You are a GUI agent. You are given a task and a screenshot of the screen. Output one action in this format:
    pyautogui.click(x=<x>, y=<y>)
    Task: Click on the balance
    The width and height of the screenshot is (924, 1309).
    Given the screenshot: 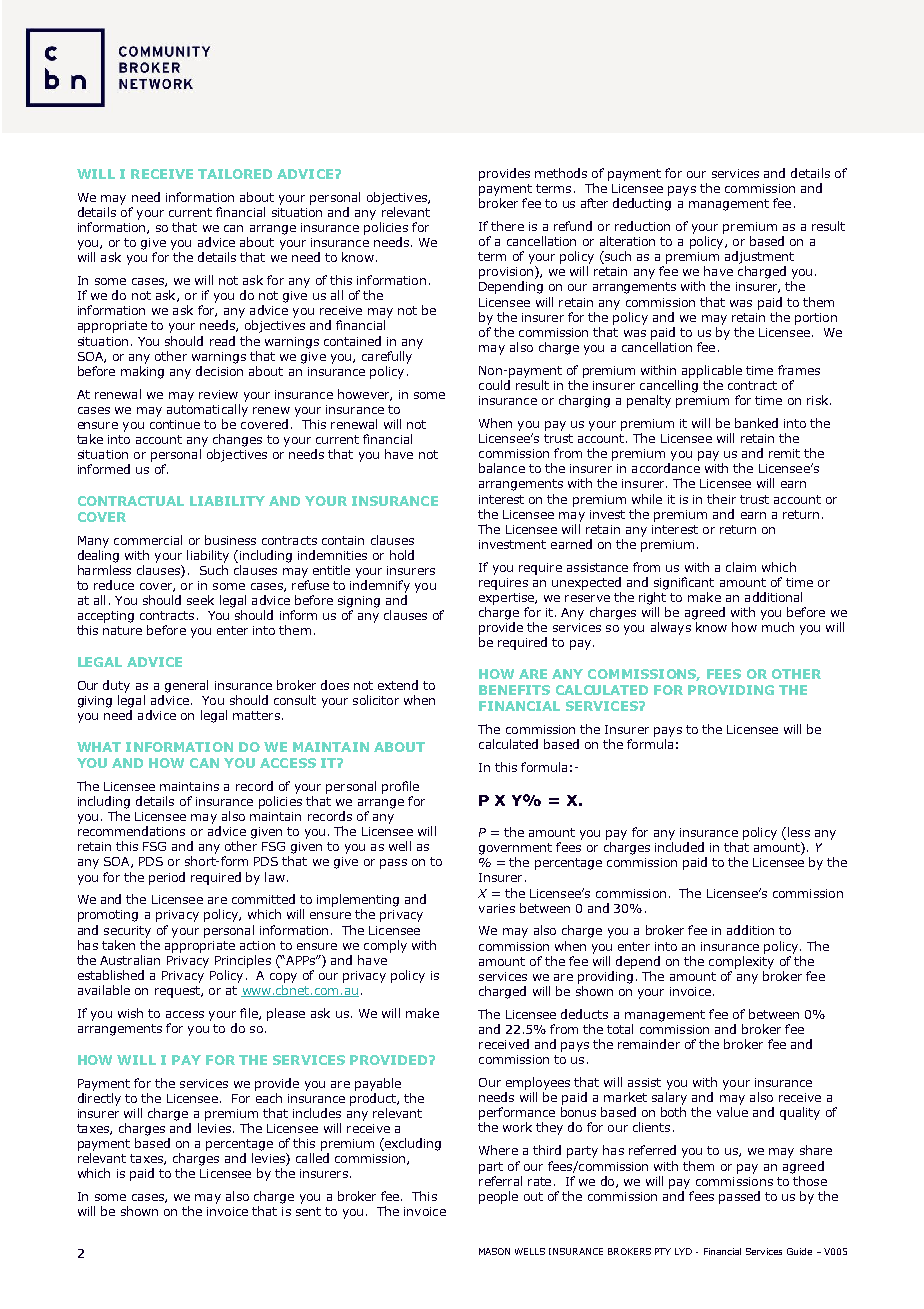 What is the action you would take?
    pyautogui.click(x=502, y=468)
